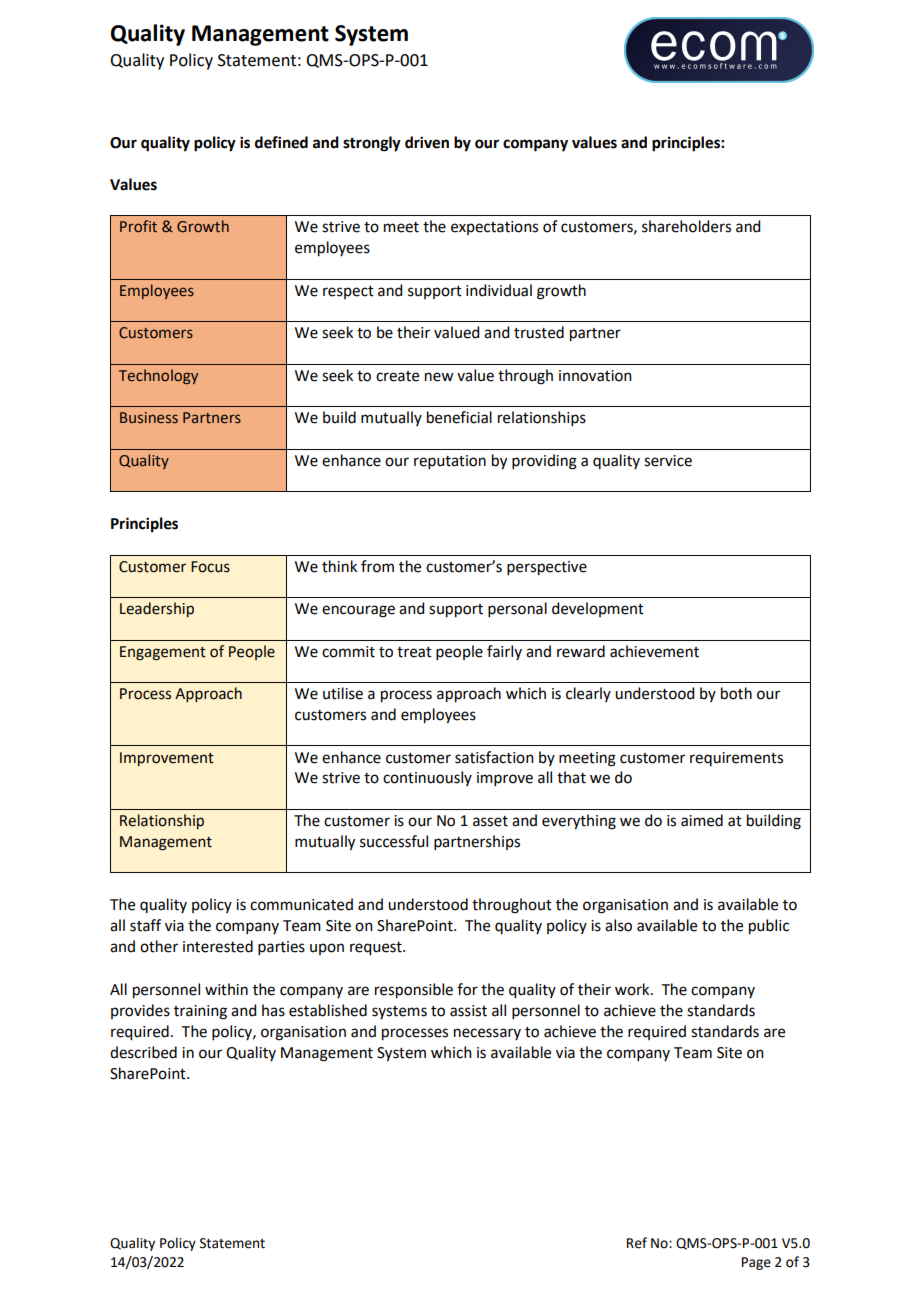 The width and height of the screenshot is (924, 1308). Describe the element at coordinates (637, 1243) in the screenshot. I see `Ref` at that location.
